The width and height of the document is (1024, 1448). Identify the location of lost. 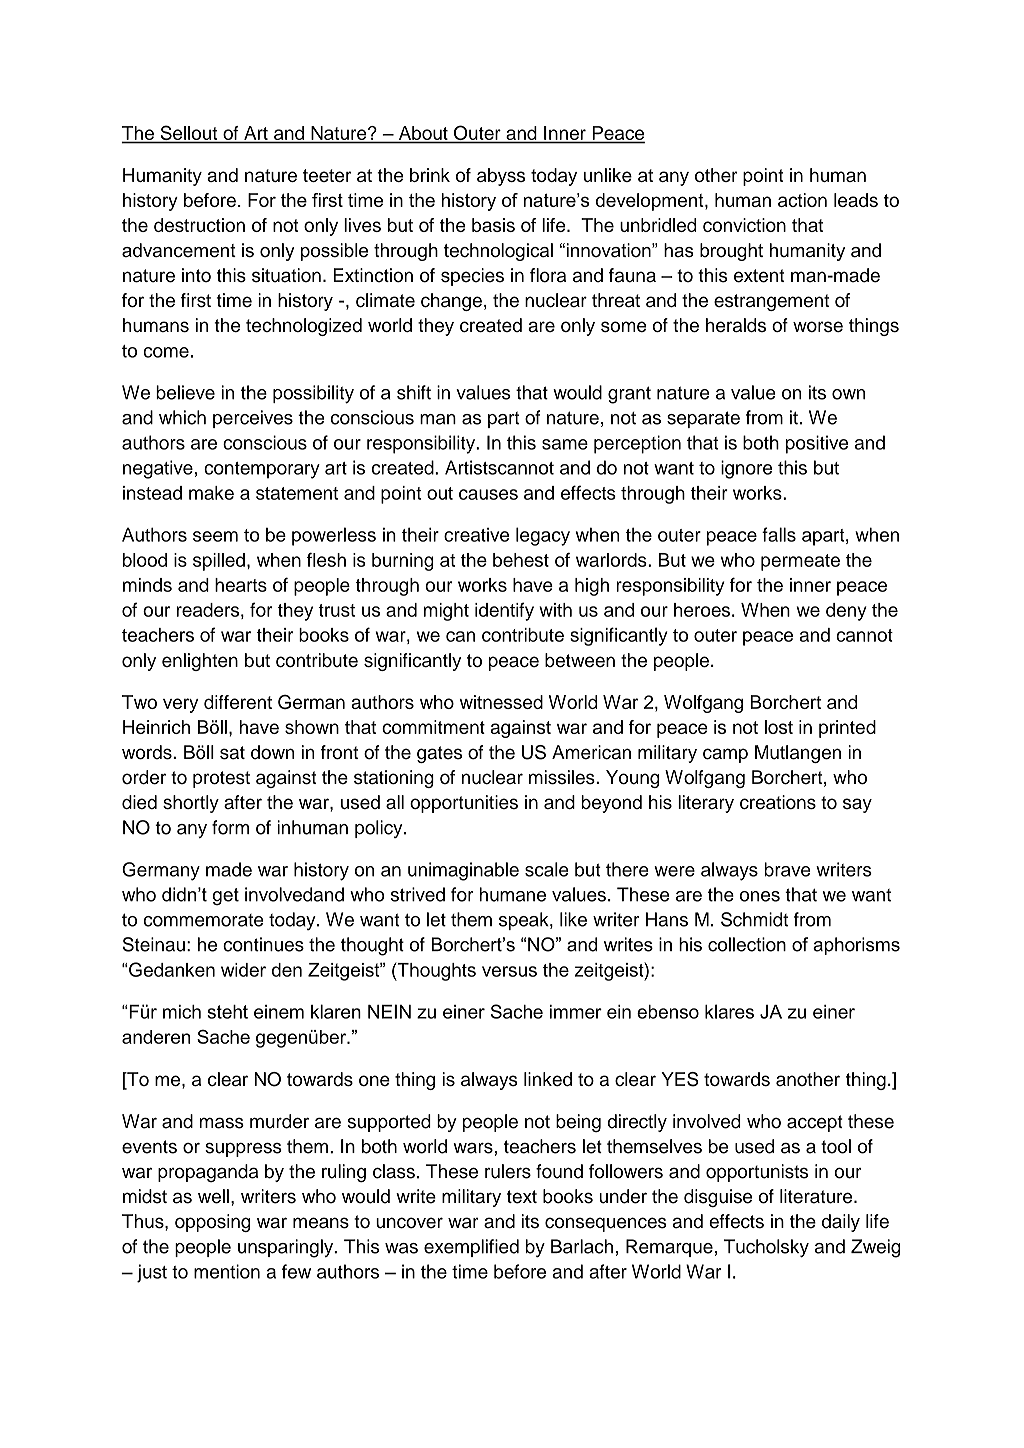
(779, 727).
